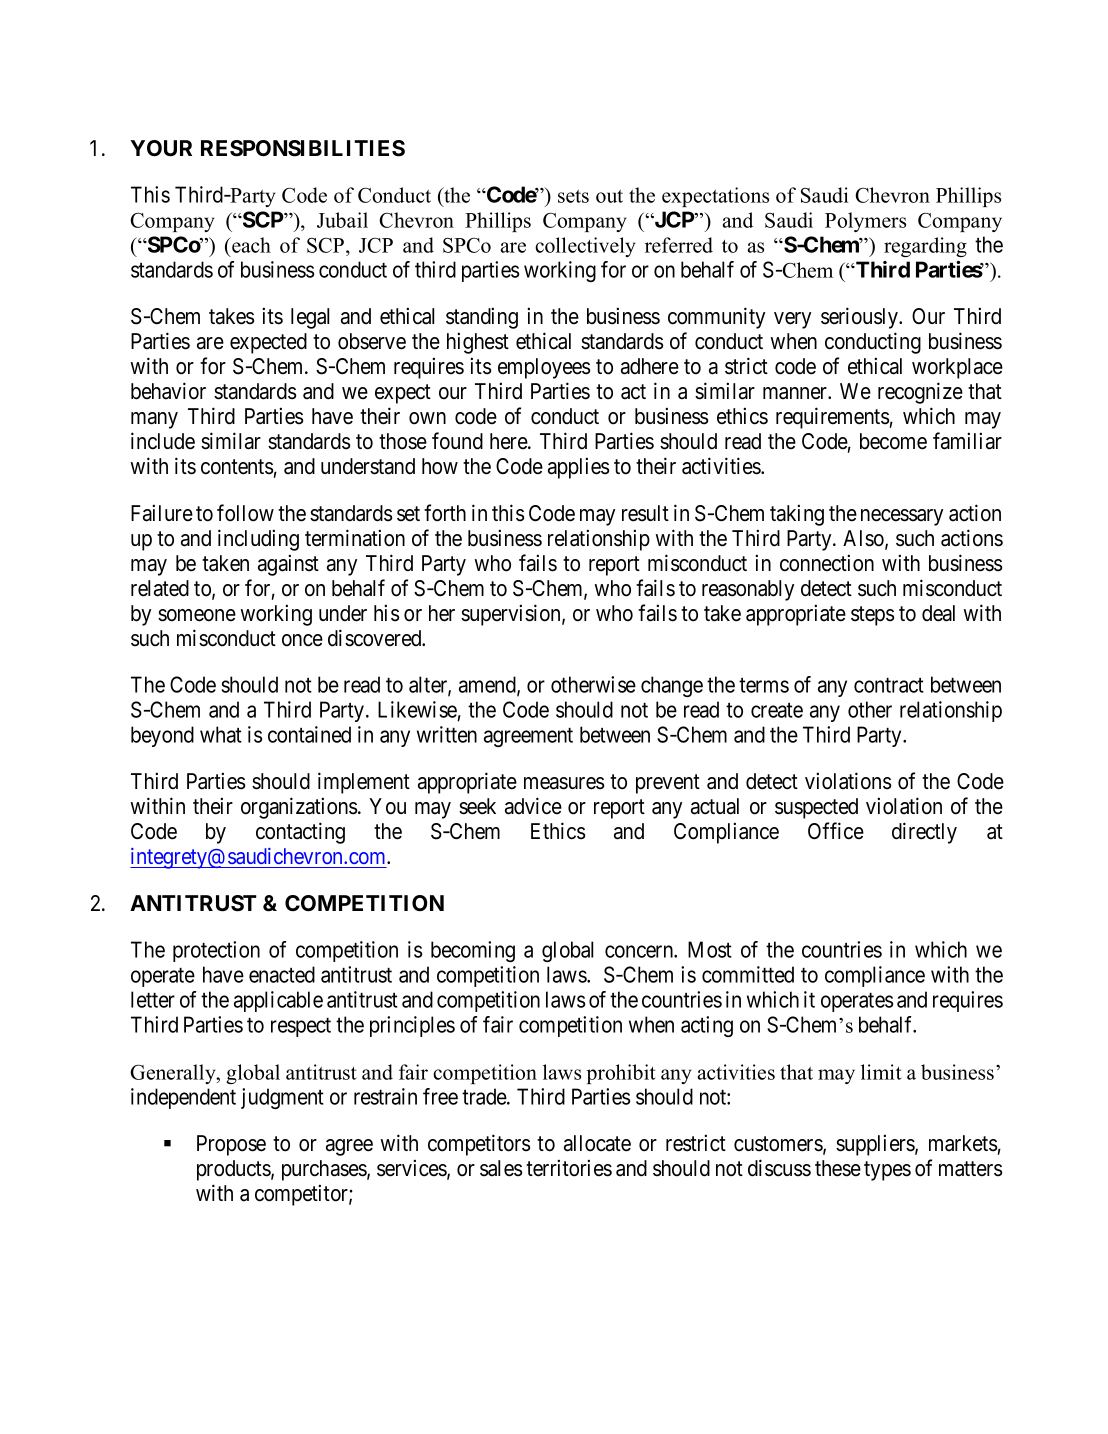 The width and height of the screenshot is (1108, 1434). What do you see at coordinates (836, 831) in the screenshot?
I see `Office` at bounding box center [836, 831].
